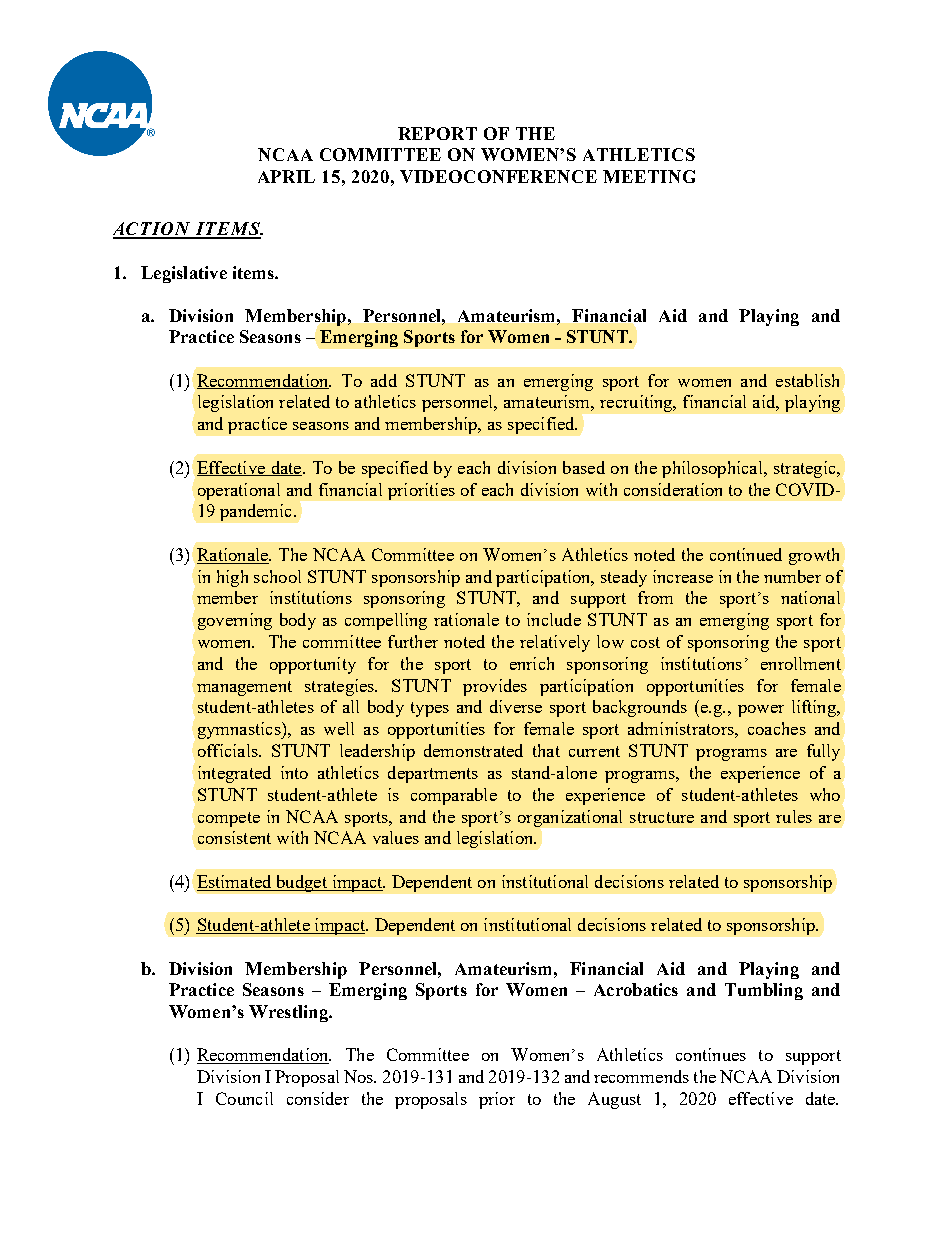 The width and height of the screenshot is (952, 1233). What do you see at coordinates (554, 619) in the screenshot?
I see `include` at bounding box center [554, 619].
